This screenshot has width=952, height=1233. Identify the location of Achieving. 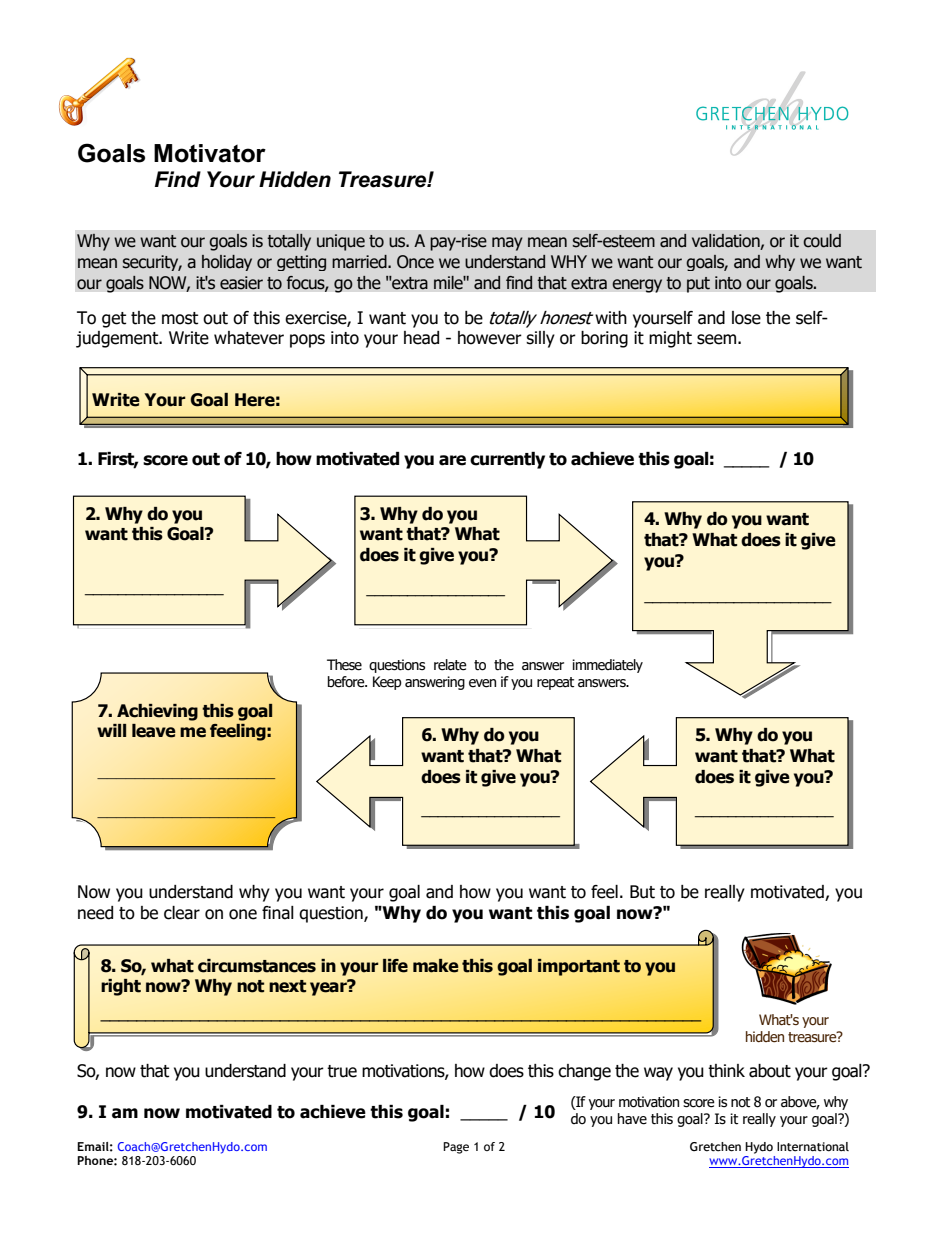
(157, 712).
